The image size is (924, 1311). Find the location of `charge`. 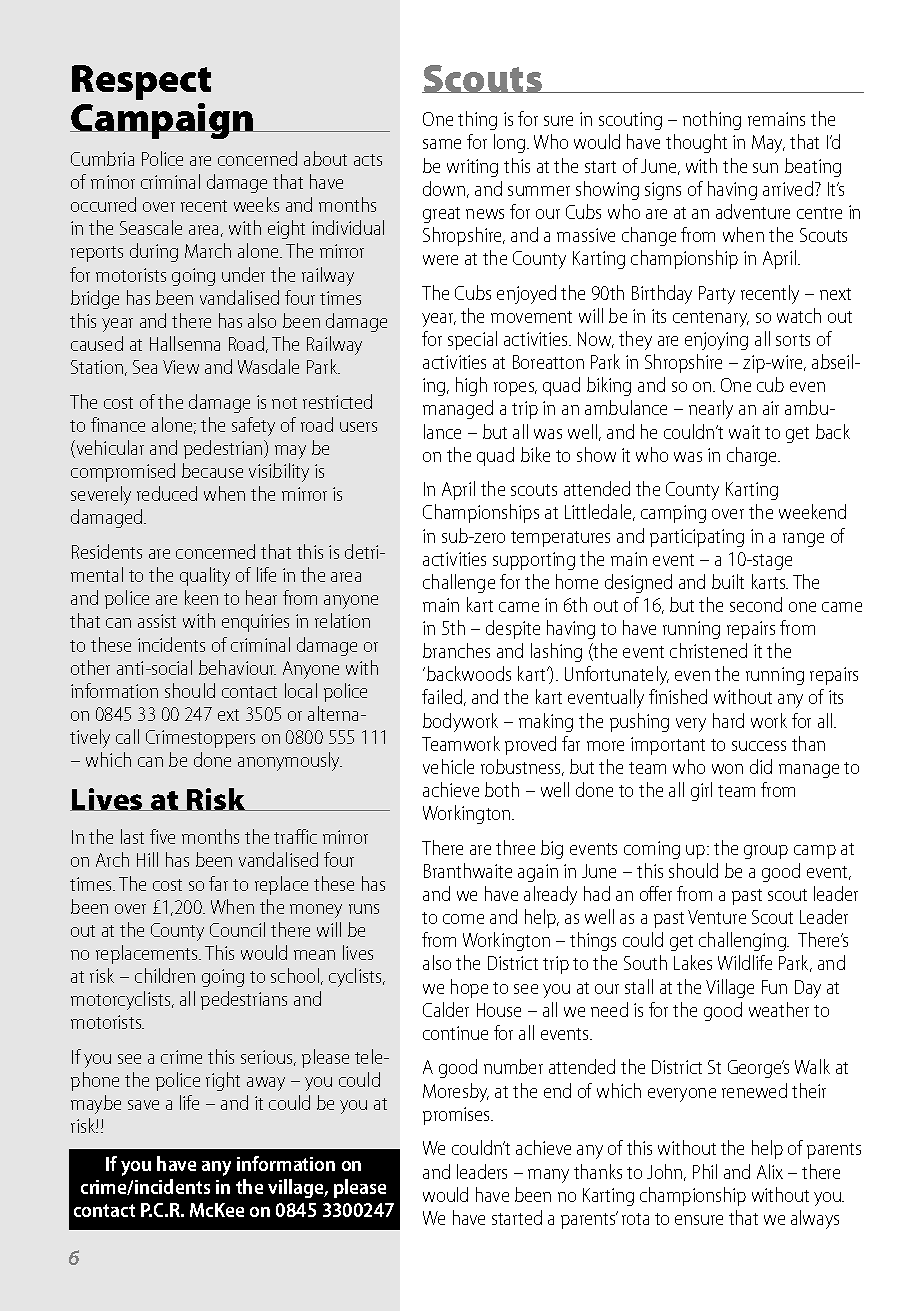

charge is located at coordinates (753, 456).
